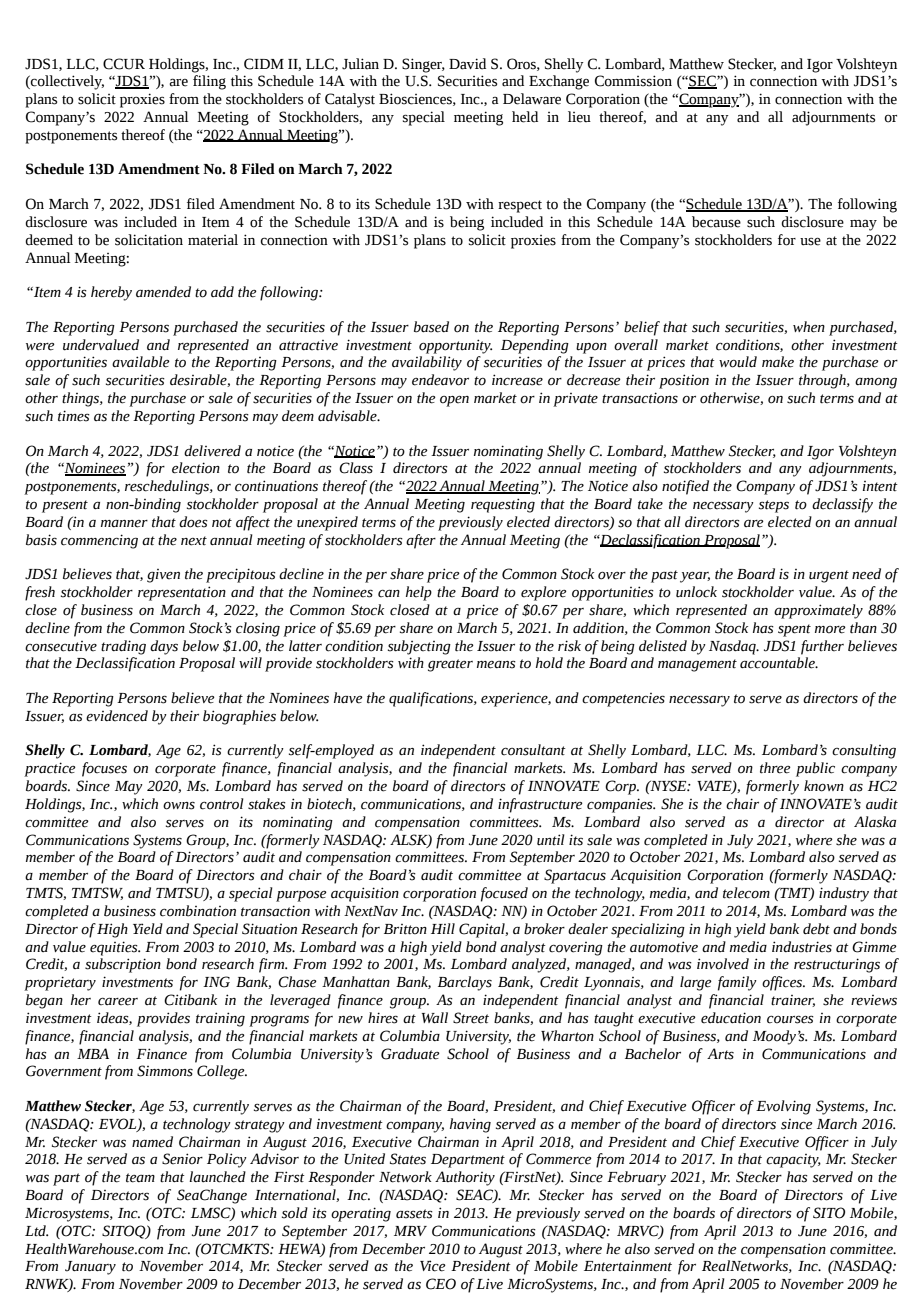 Image resolution: width=924 pixels, height=1308 pixels. What do you see at coordinates (504, 894) in the screenshot?
I see `focused` at bounding box center [504, 894].
